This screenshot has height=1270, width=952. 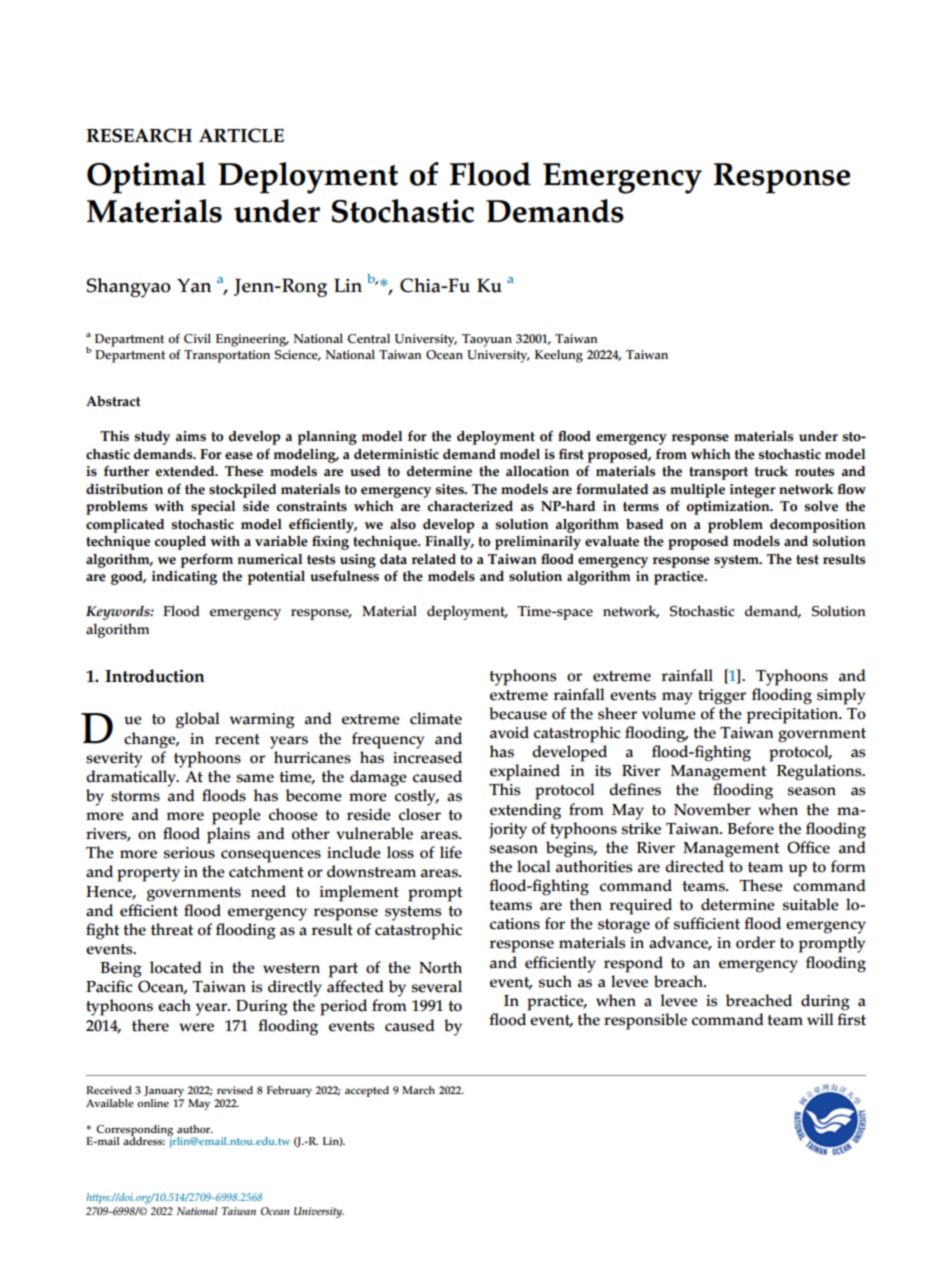 I want to click on routes, so click(x=815, y=472).
